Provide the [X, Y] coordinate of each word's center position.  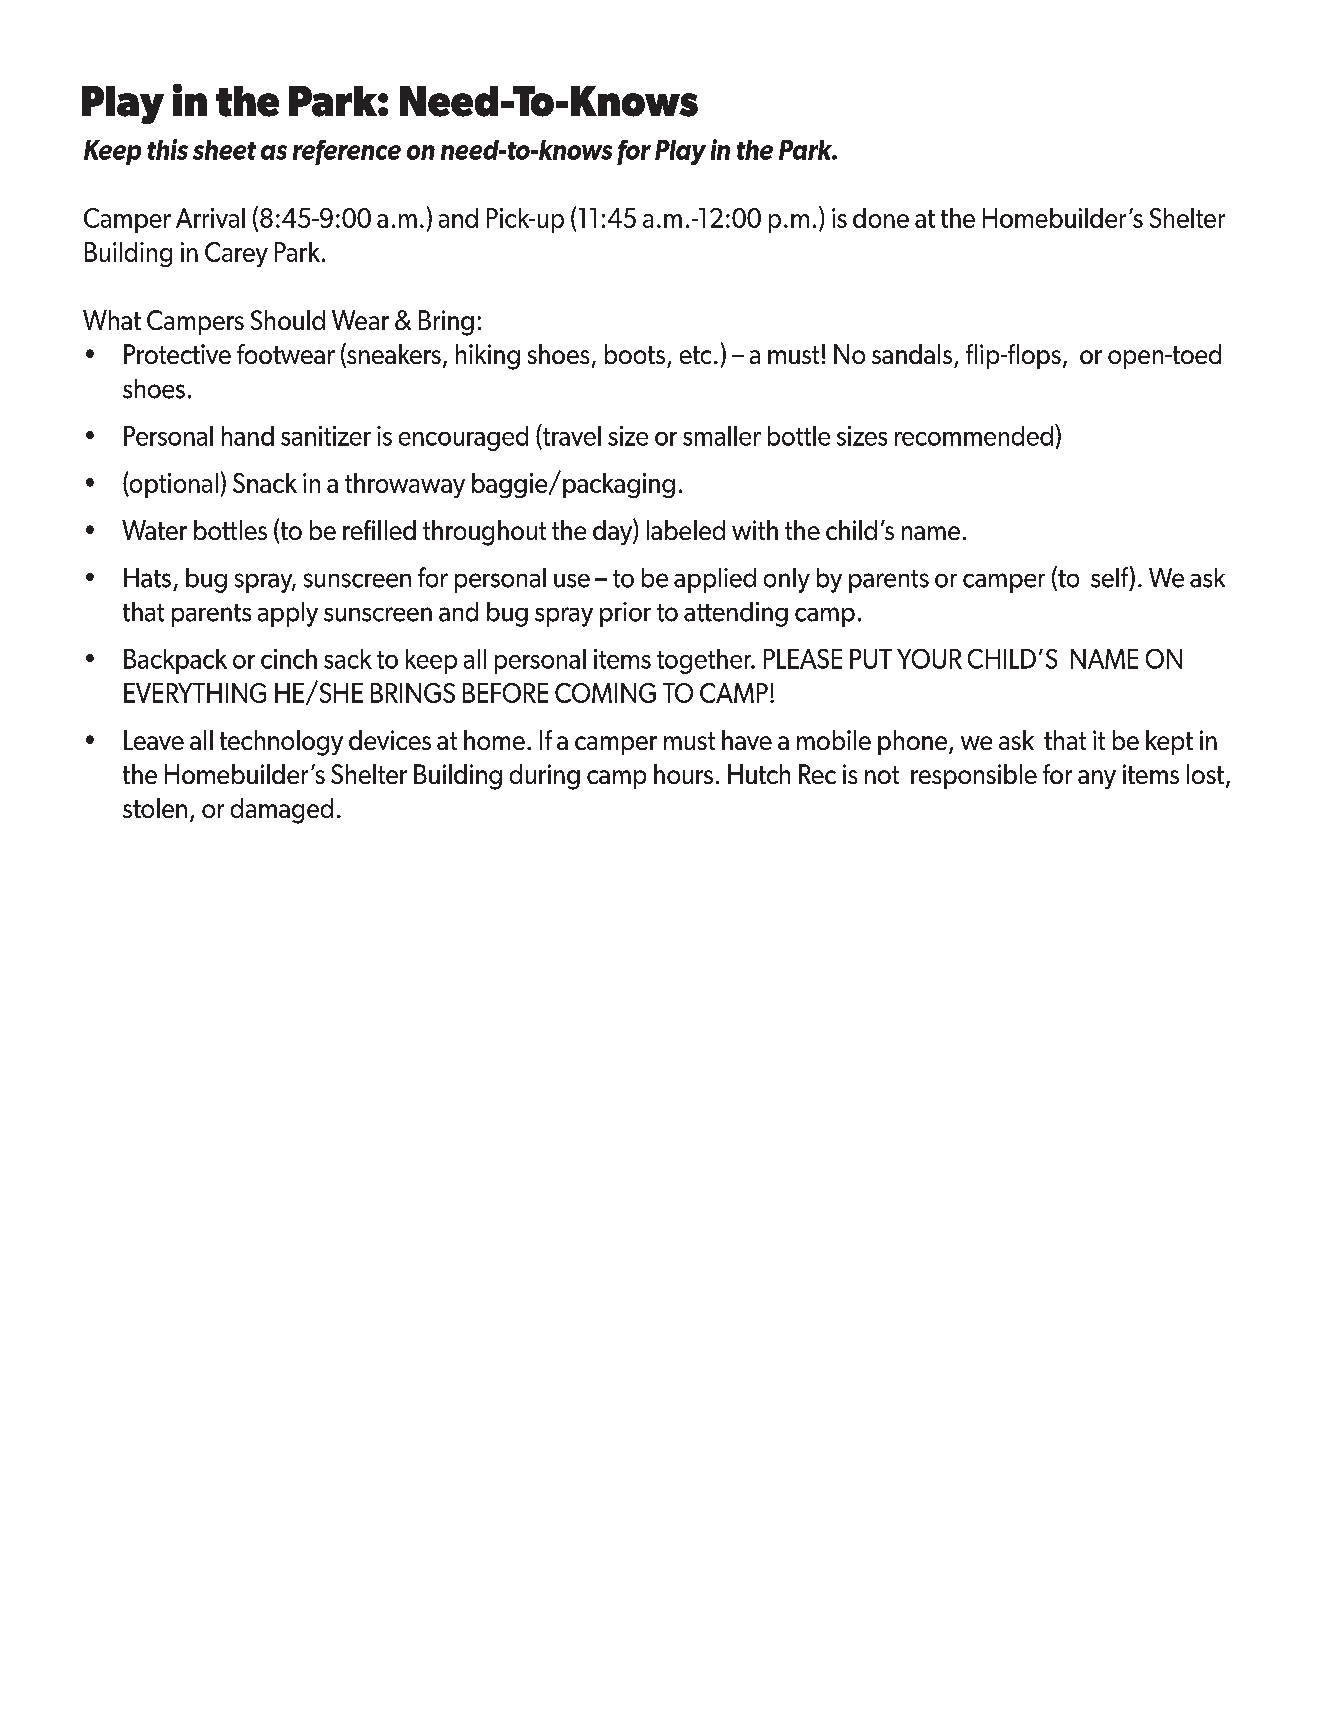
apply [288, 614]
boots [635, 354]
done [881, 218]
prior [625, 614]
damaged [282, 811]
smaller [722, 436]
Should [288, 320]
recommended [974, 436]
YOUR [929, 659]
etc [695, 355]
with [755, 530]
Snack [265, 483]
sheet [224, 150]
